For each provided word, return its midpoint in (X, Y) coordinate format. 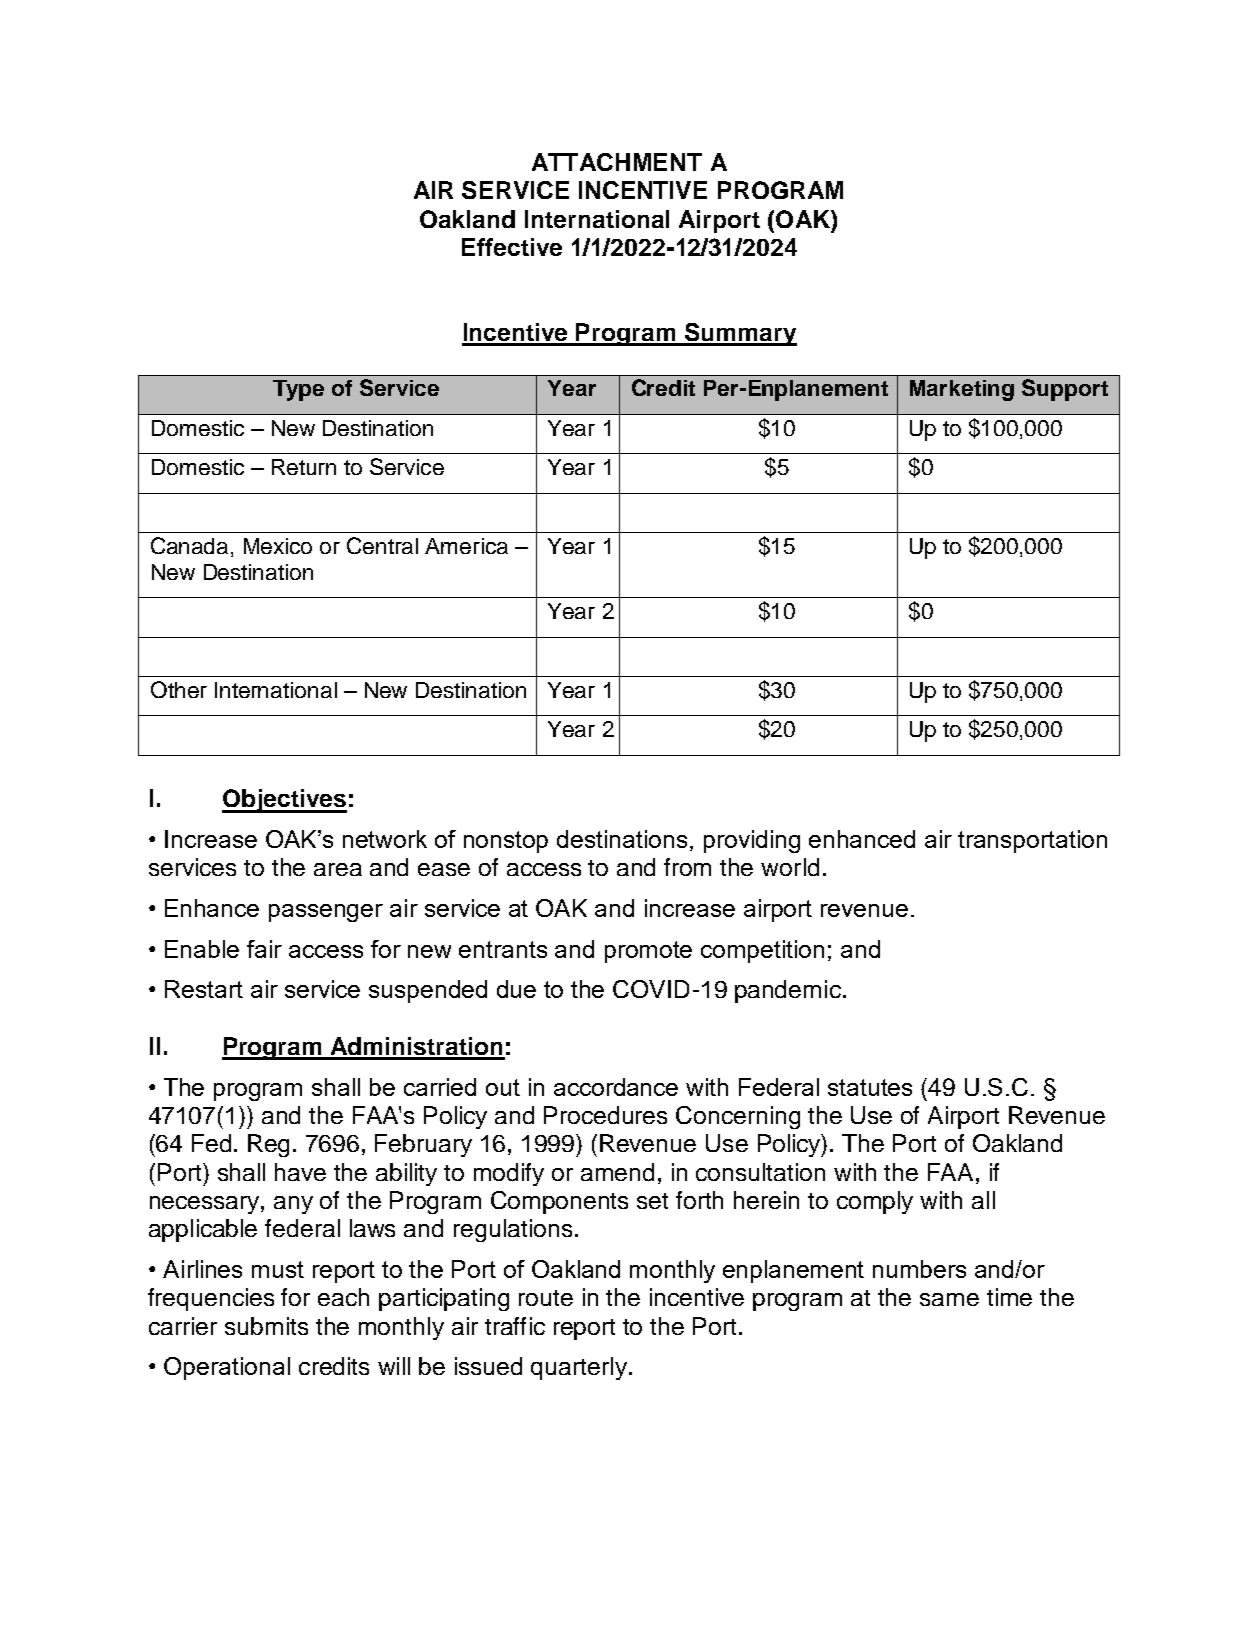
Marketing (962, 390)
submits (266, 1326)
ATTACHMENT (617, 162)
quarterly (579, 1368)
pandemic (788, 991)
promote (648, 952)
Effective (512, 247)
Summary (739, 334)
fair (264, 949)
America (466, 546)
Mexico (278, 546)
